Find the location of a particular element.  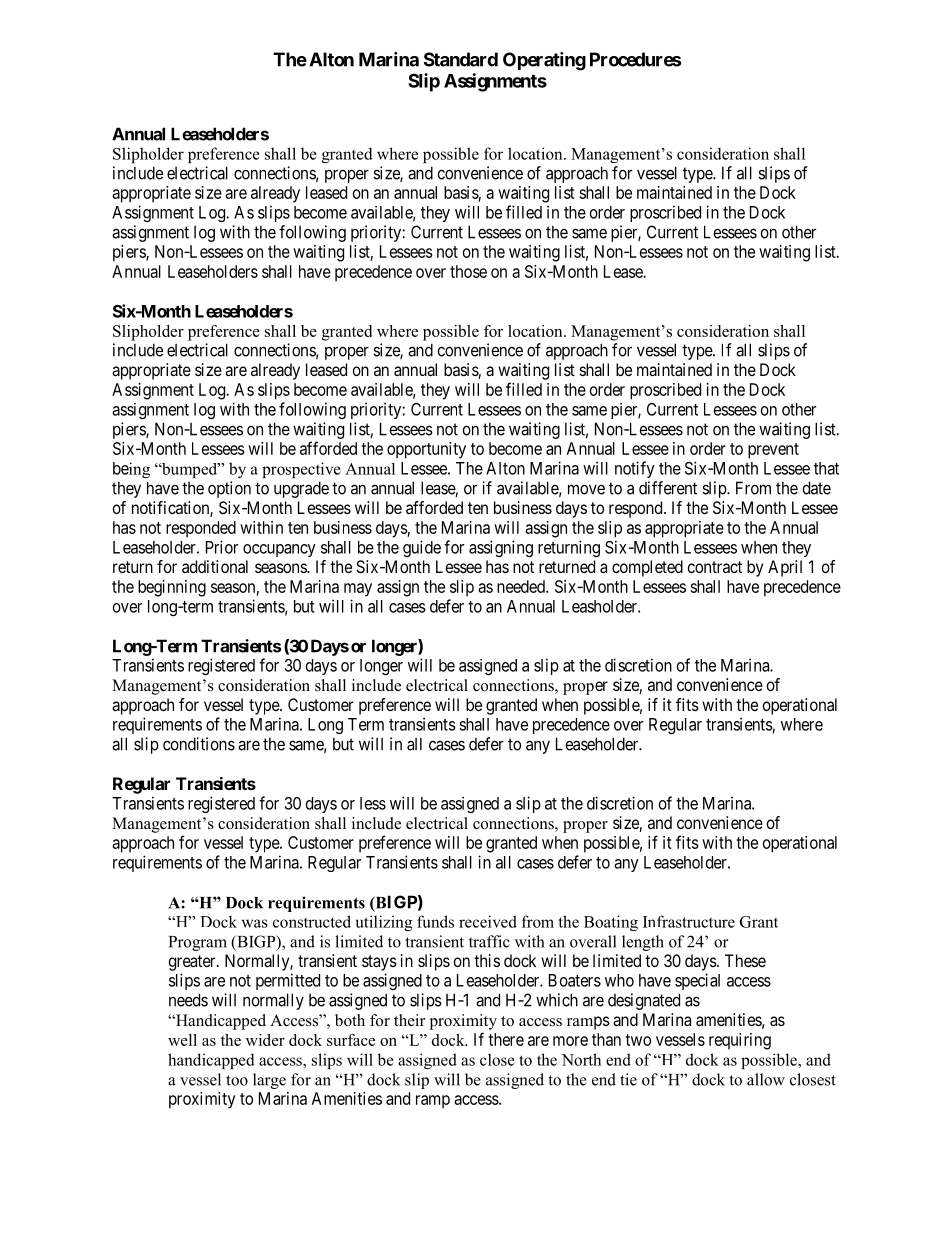

there is located at coordinates (506, 1039).
